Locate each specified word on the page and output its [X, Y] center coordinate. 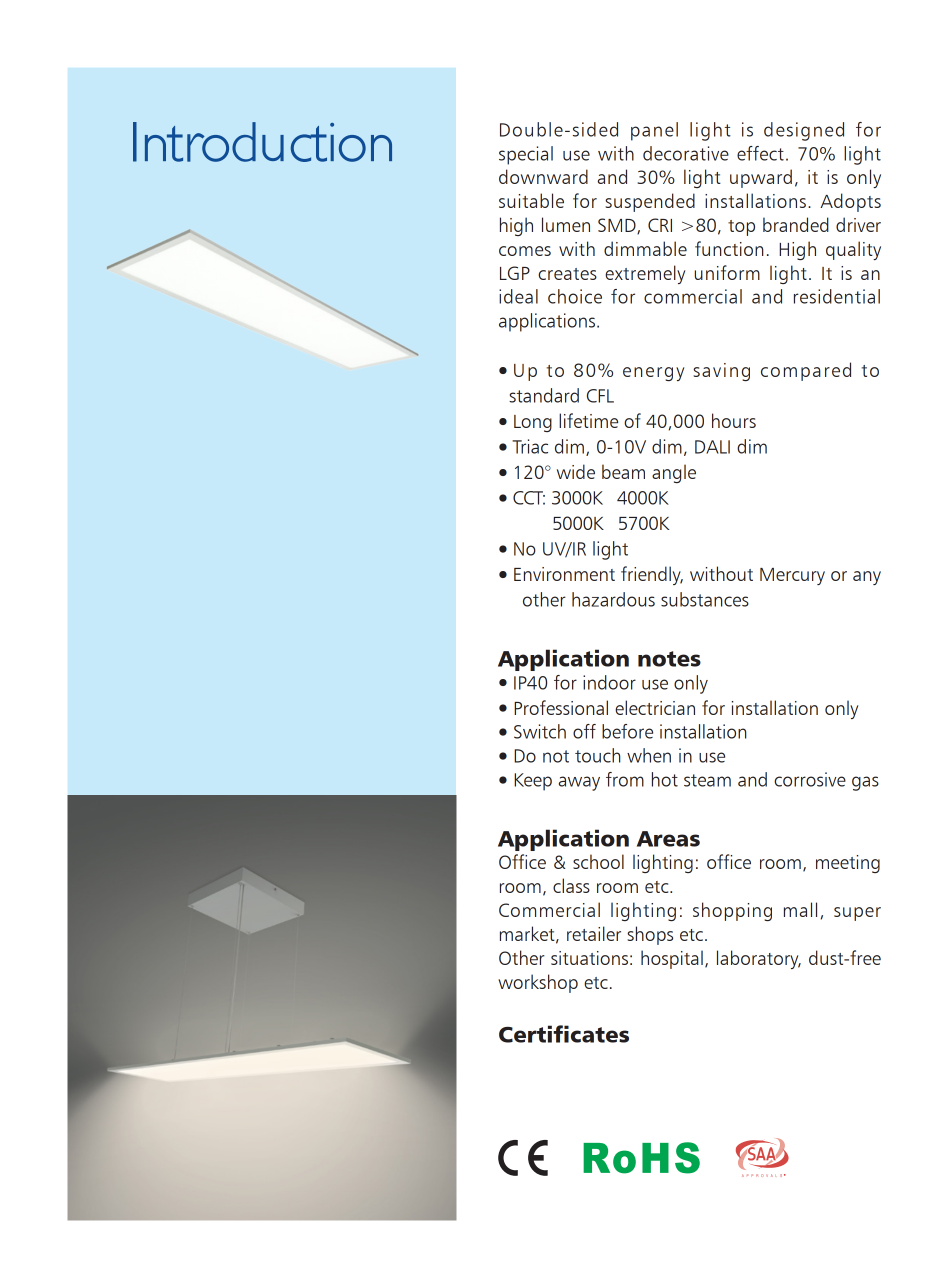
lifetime [588, 420]
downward [543, 176]
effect [760, 153]
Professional [561, 707]
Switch [540, 731]
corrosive [810, 779]
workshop [538, 983]
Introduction [262, 142]
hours [734, 420]
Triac [530, 446]
